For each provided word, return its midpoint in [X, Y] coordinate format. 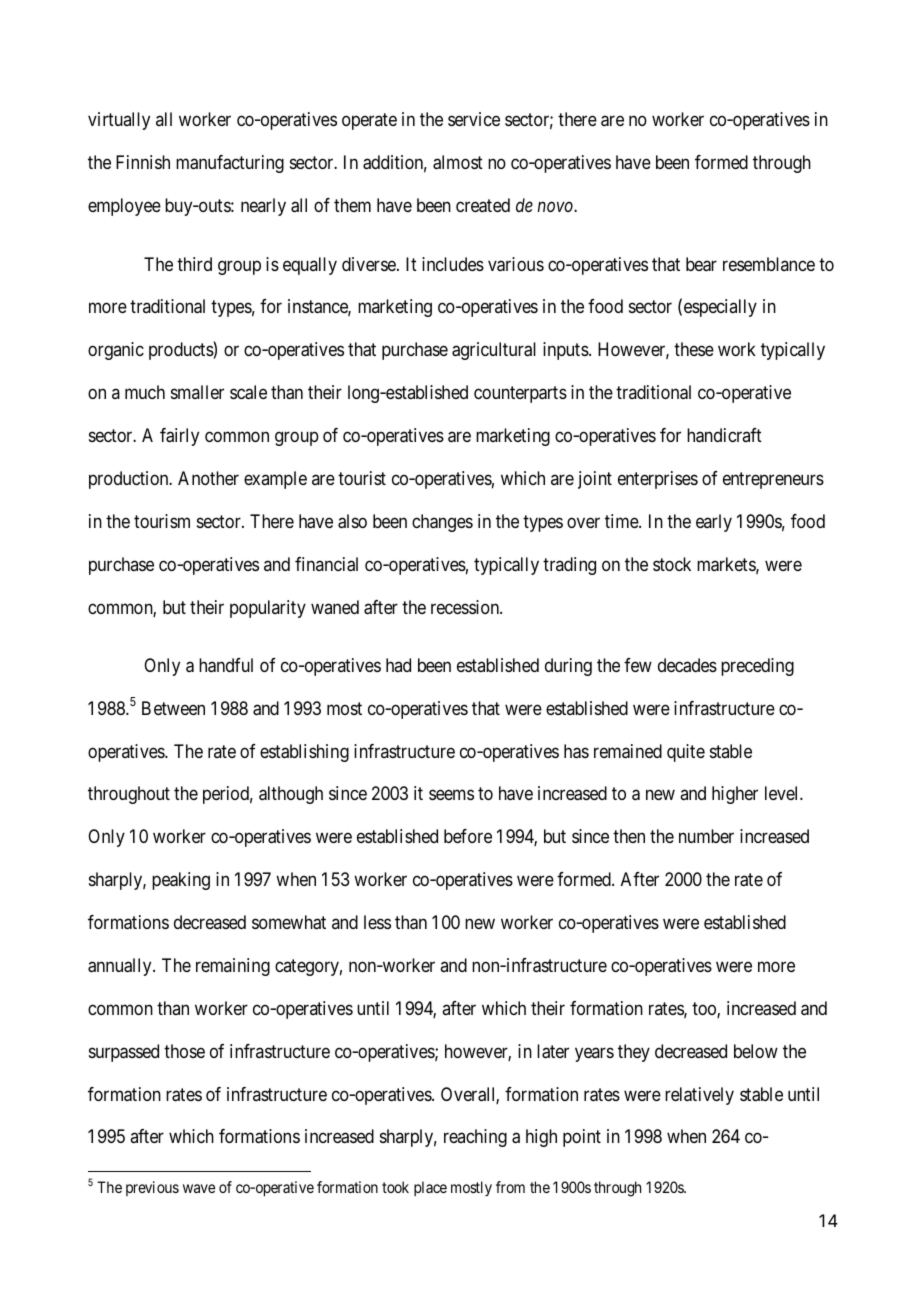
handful [226, 665]
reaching [475, 1138]
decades [687, 665]
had [398, 665]
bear [701, 264]
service [474, 119]
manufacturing [230, 164]
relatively [699, 1096]
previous [152, 1188]
